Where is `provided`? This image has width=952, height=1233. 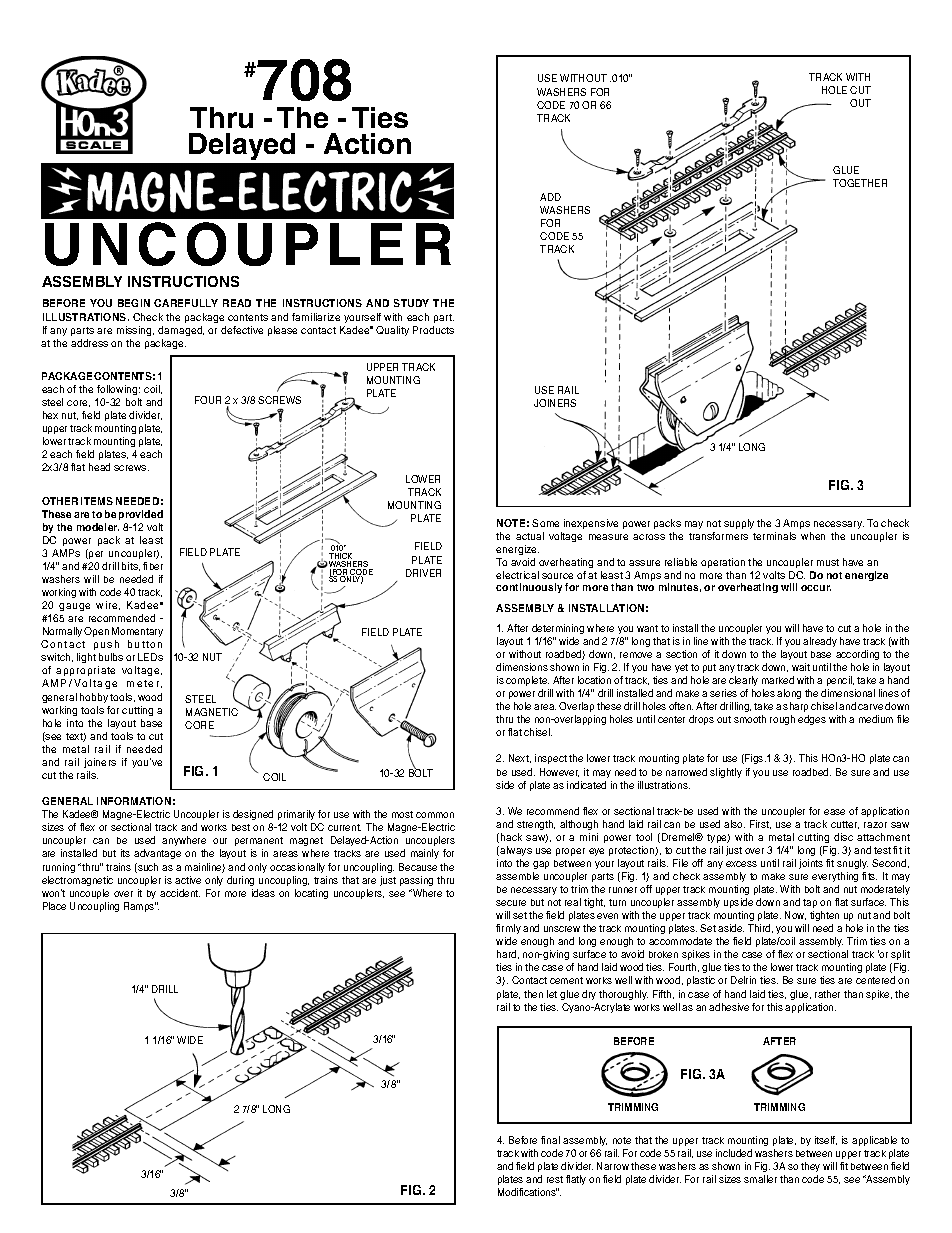
provided is located at coordinates (141, 515).
